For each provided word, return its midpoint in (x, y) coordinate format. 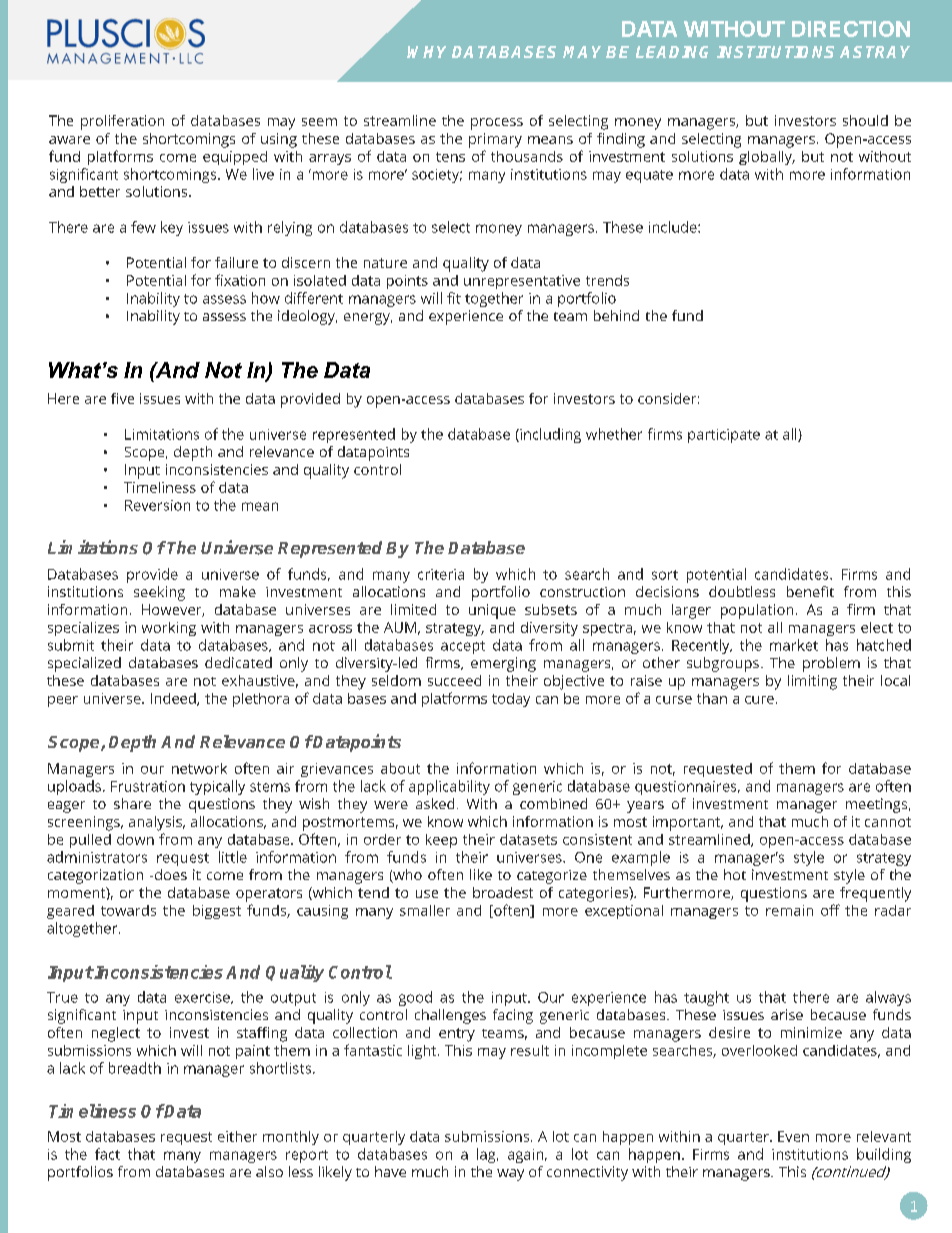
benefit (810, 591)
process (497, 124)
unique (492, 611)
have (390, 1171)
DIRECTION (851, 29)
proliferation (122, 122)
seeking (159, 593)
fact (107, 1154)
